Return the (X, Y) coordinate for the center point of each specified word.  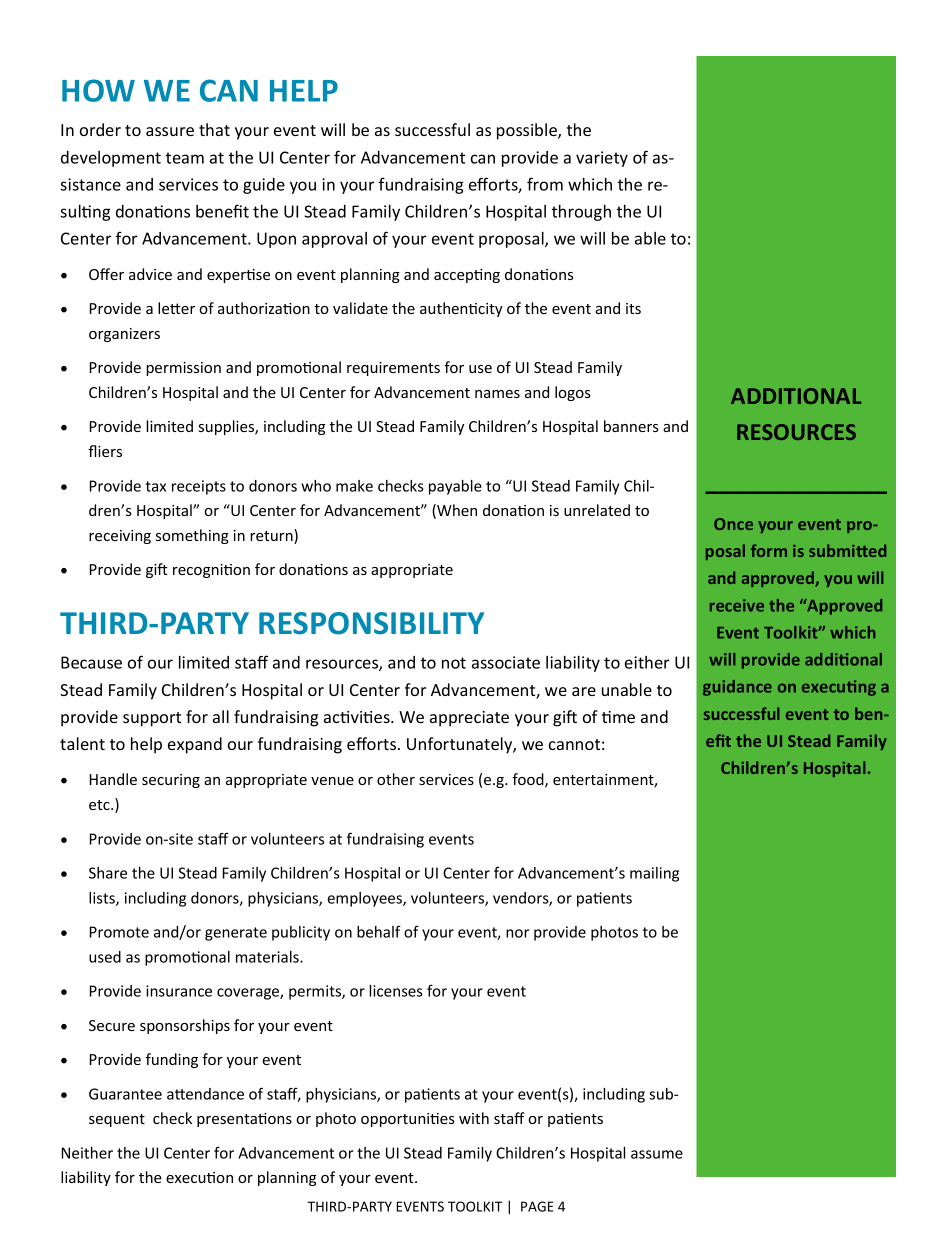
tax (155, 486)
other (396, 779)
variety (602, 159)
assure (170, 131)
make (354, 486)
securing (171, 781)
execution (199, 1177)
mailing (654, 874)
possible (528, 131)
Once (733, 524)
